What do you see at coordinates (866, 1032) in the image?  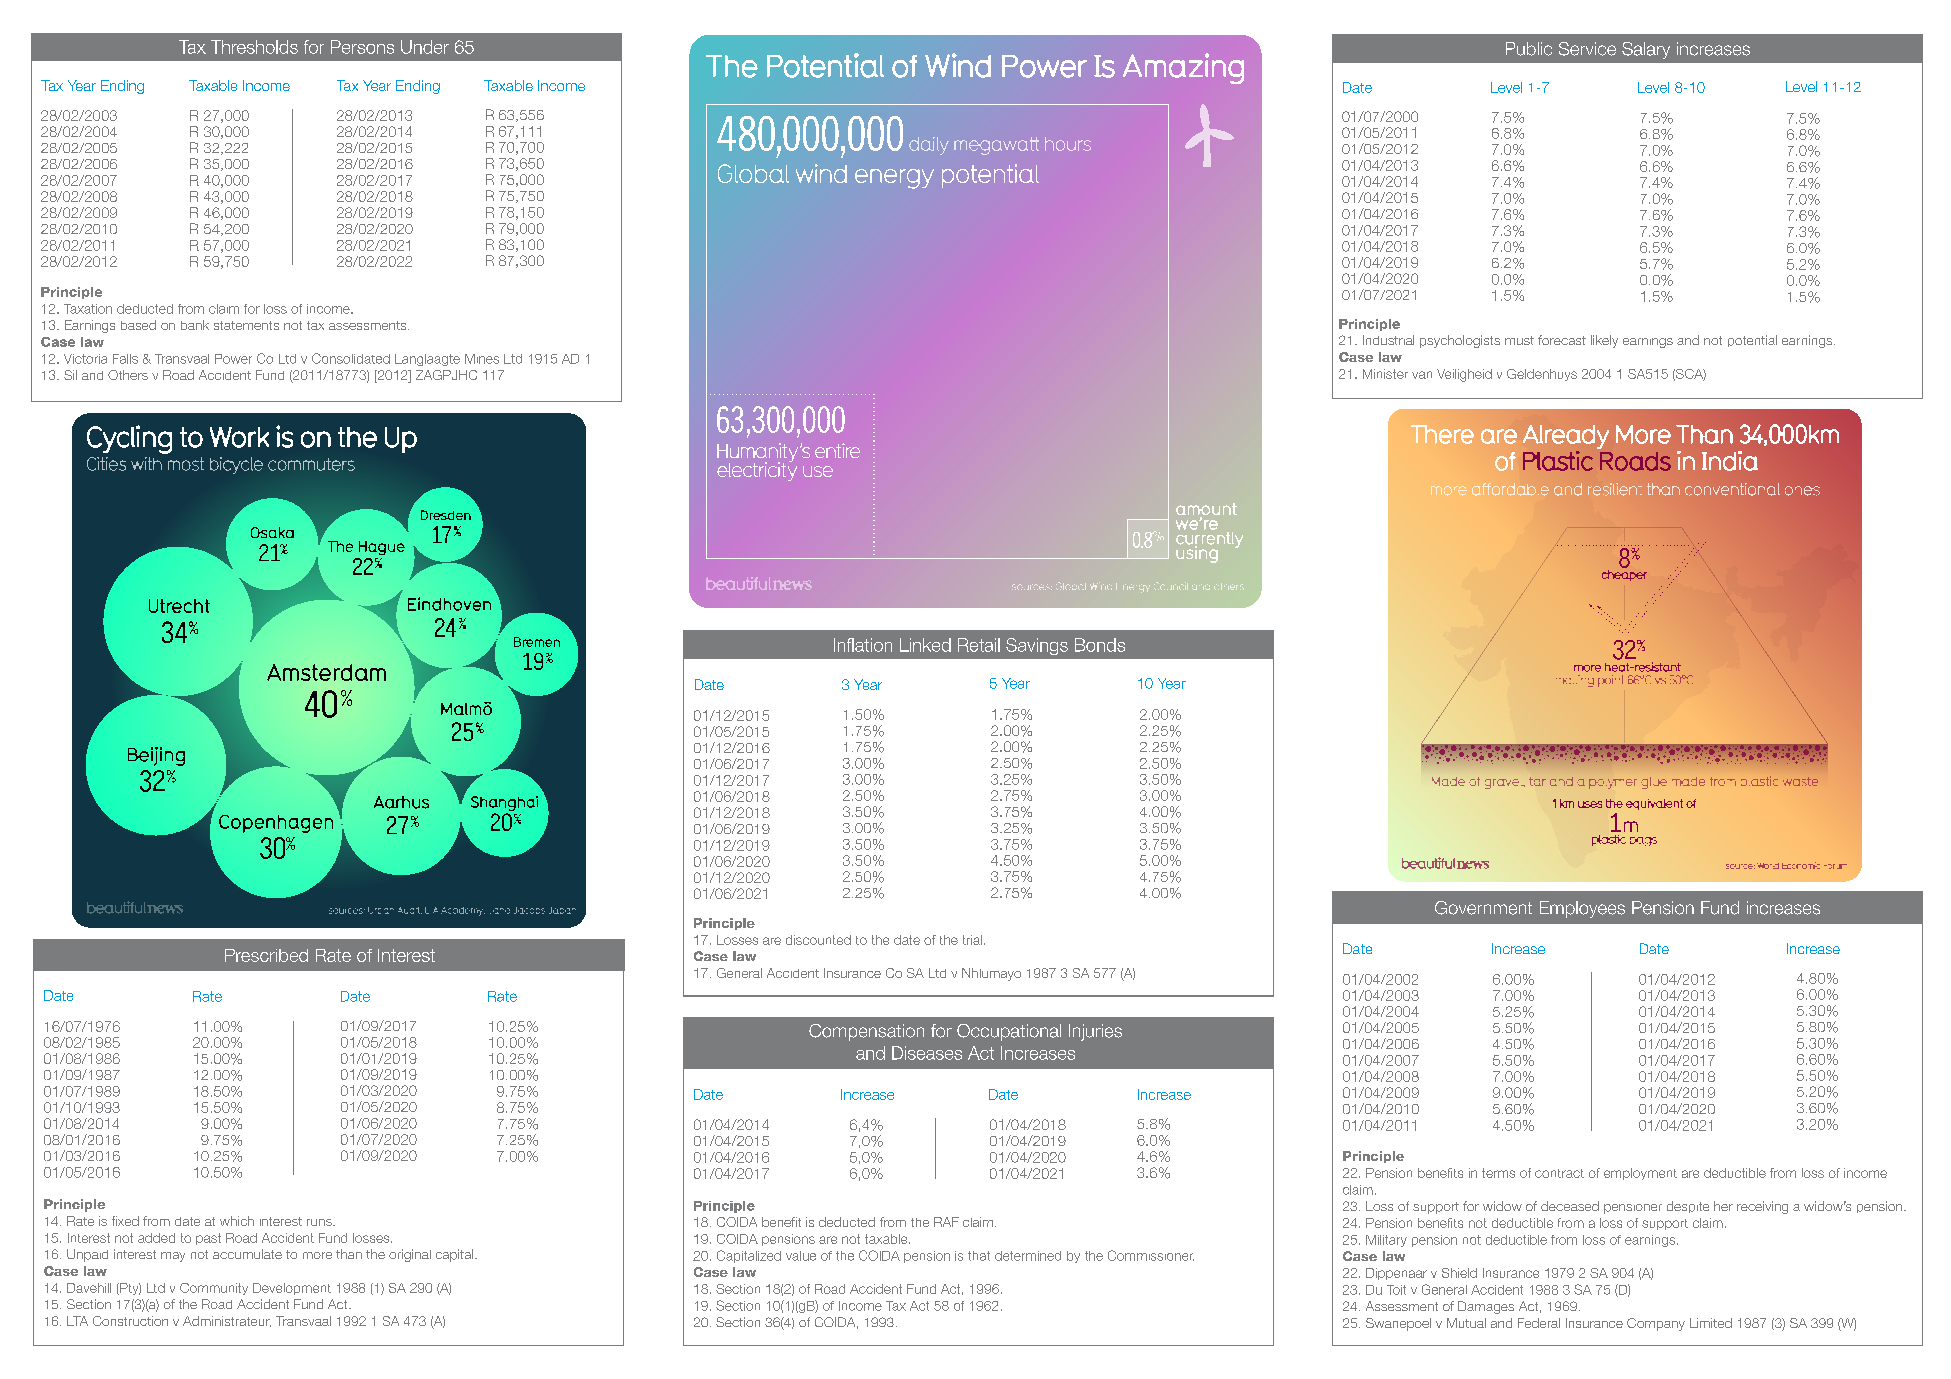 I see `Compensation` at bounding box center [866, 1032].
